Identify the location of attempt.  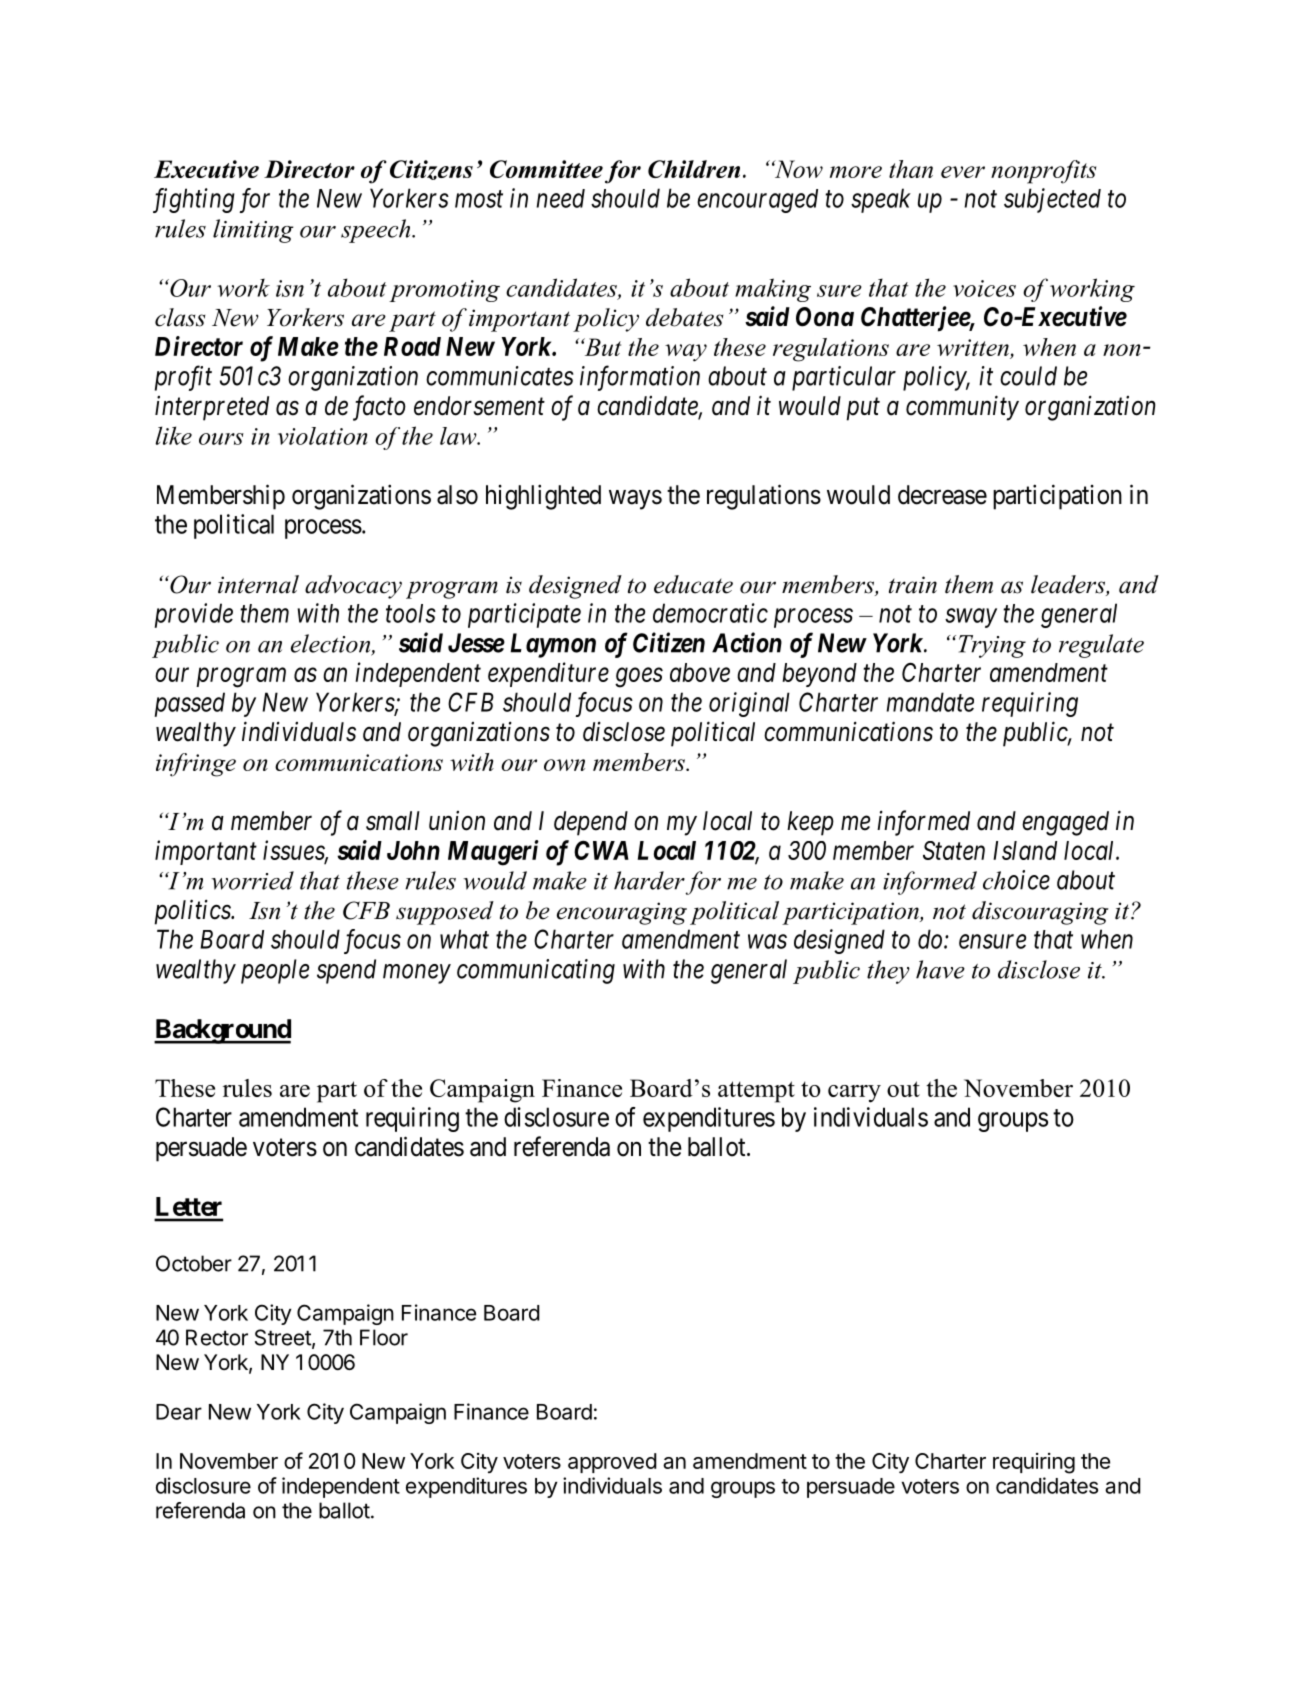
(756, 1092).
